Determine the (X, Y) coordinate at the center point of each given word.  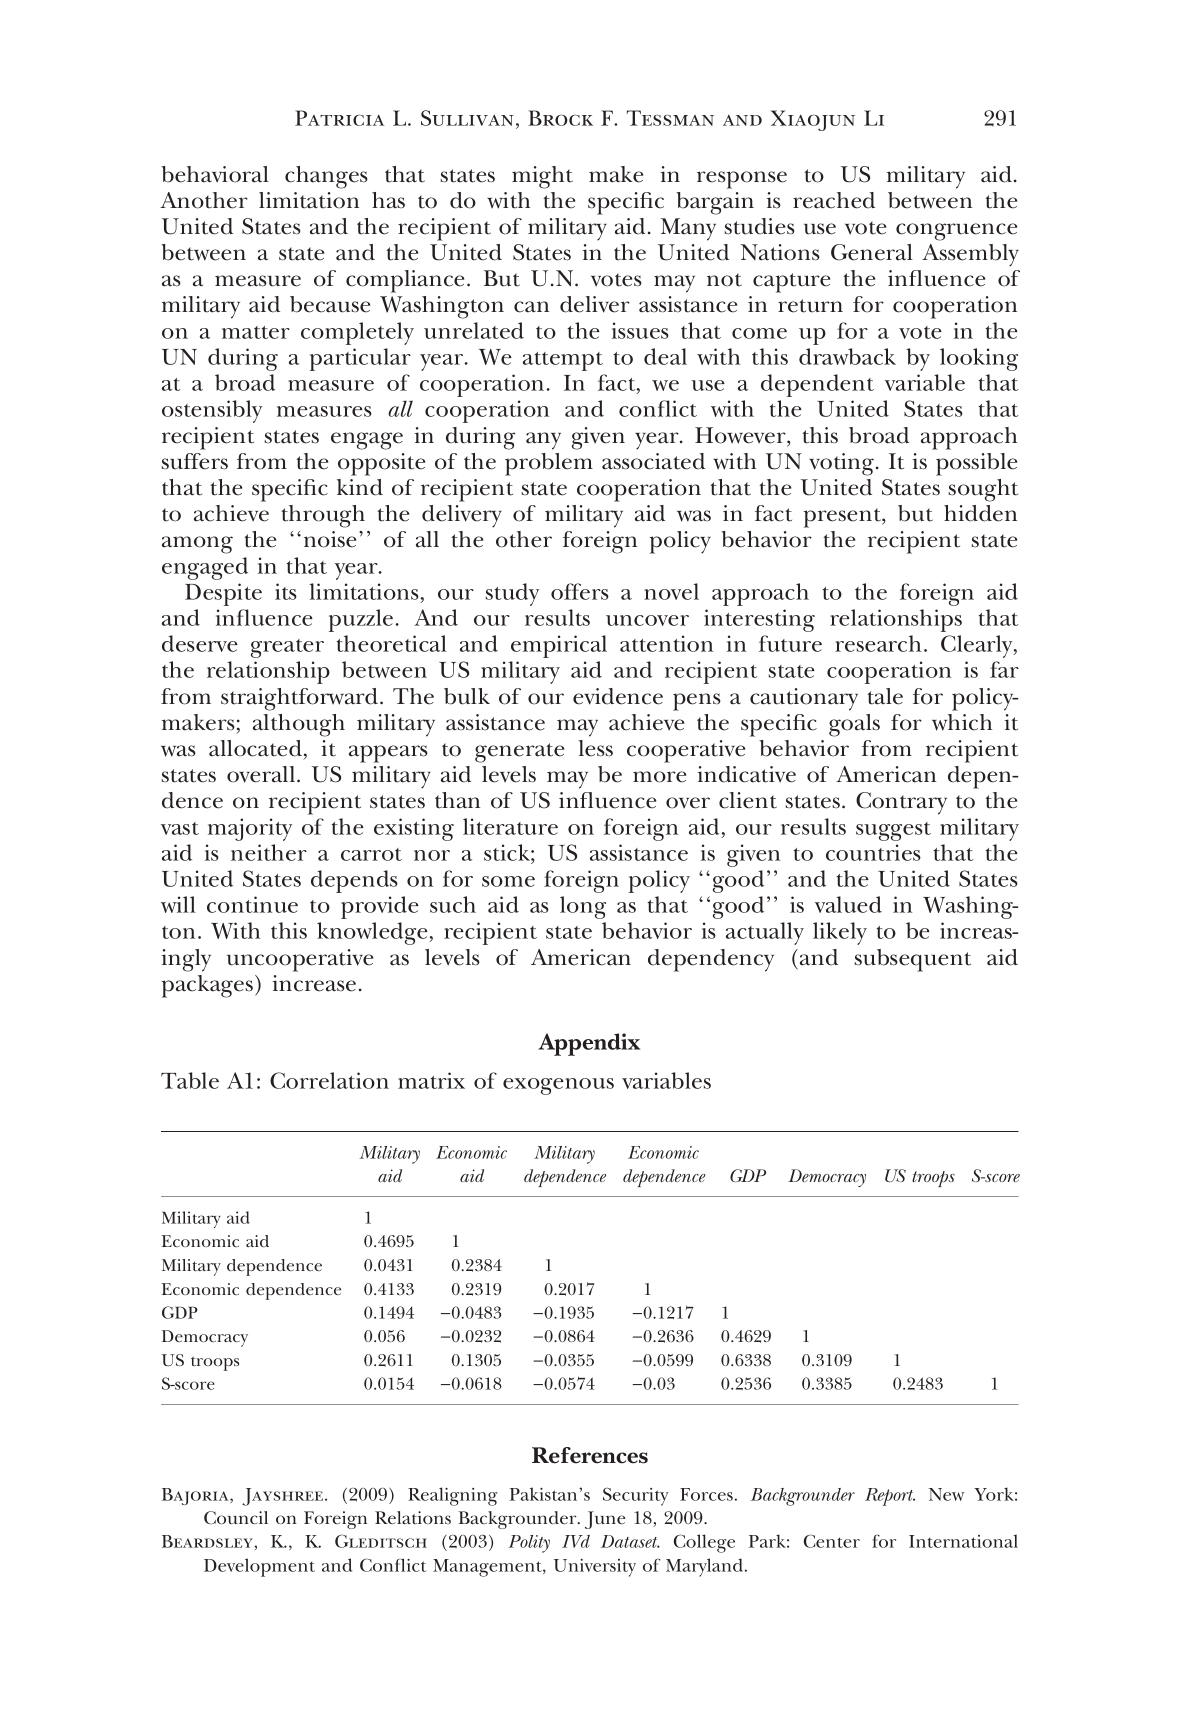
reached (834, 200)
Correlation (329, 1080)
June (605, 1520)
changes (326, 177)
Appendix (589, 1044)
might (542, 177)
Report (890, 1497)
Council (236, 1517)
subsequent (912, 960)
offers (580, 591)
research (878, 643)
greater (287, 648)
